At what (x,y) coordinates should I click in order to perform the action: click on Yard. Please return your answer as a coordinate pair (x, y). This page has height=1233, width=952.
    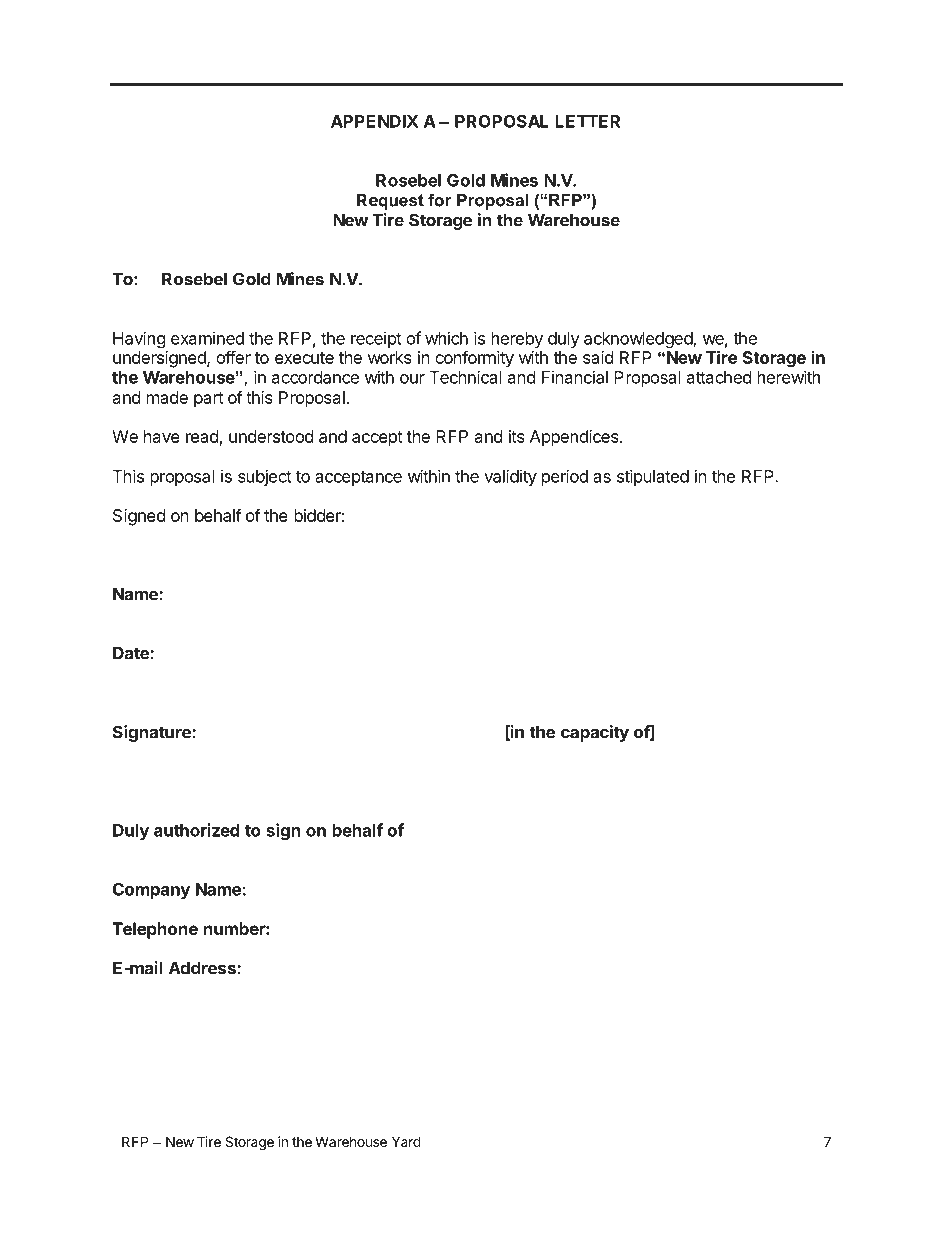
    Looking at the image, I should click on (406, 1141).
